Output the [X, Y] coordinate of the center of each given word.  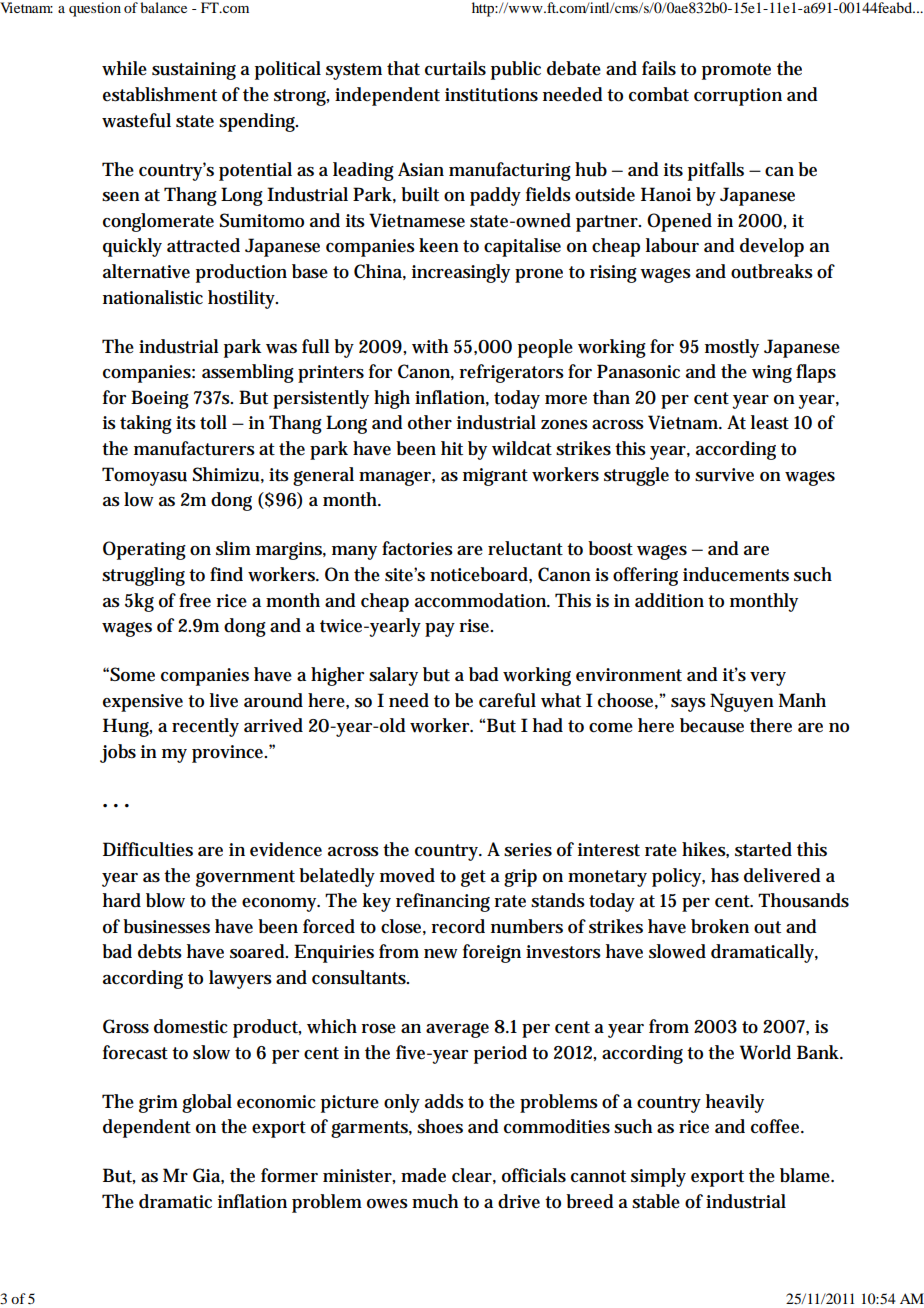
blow [165, 900]
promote [736, 71]
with [430, 346]
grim [158, 1104]
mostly [732, 348]
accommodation [481, 600]
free [195, 600]
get [473, 878]
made [423, 1175]
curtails [455, 68]
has [725, 875]
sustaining [194, 71]
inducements [736, 574]
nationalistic [153, 297]
